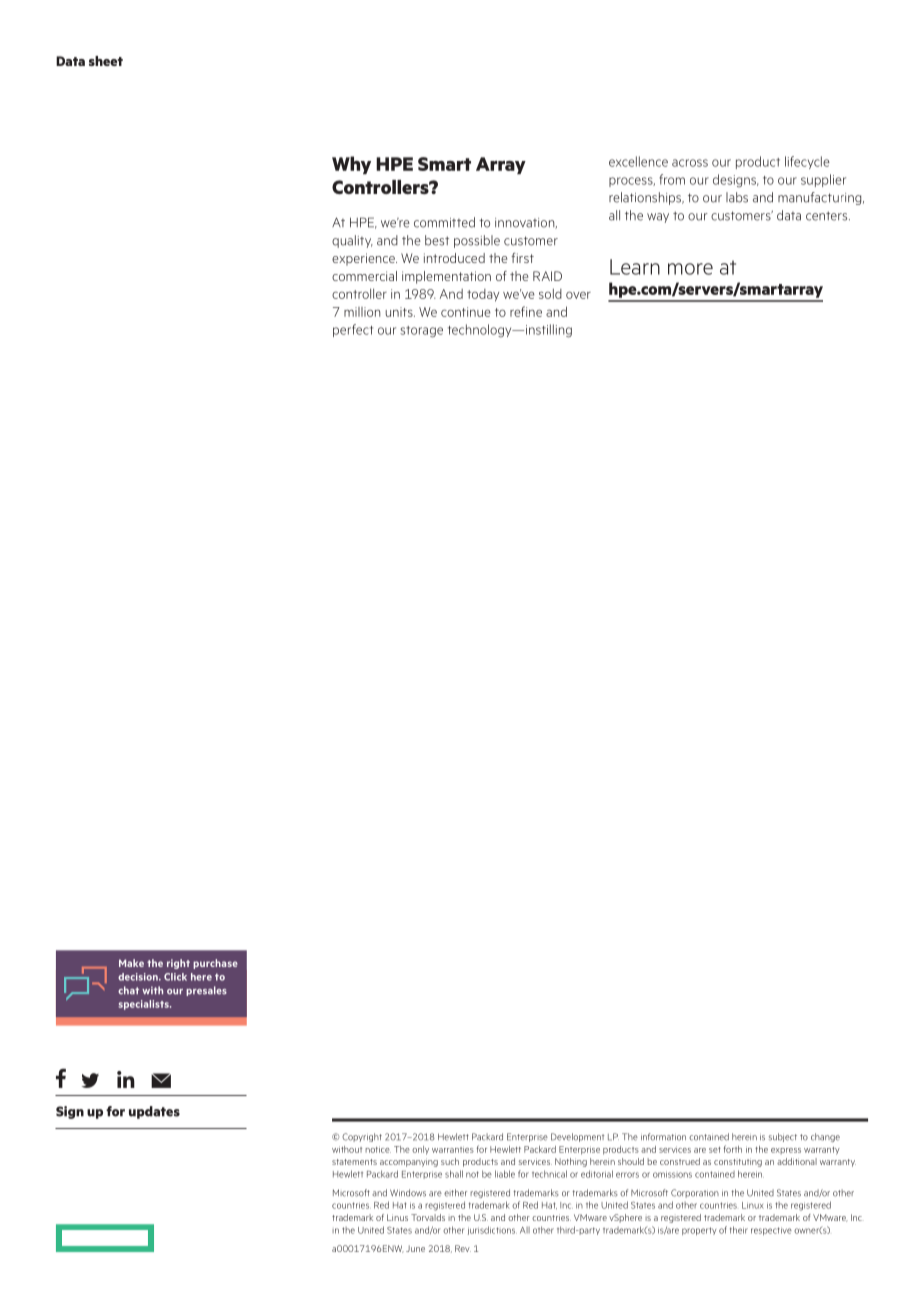 This page has width=924, height=1308. Describe the element at coordinates (351, 165) in the page. I see `Why` at that location.
